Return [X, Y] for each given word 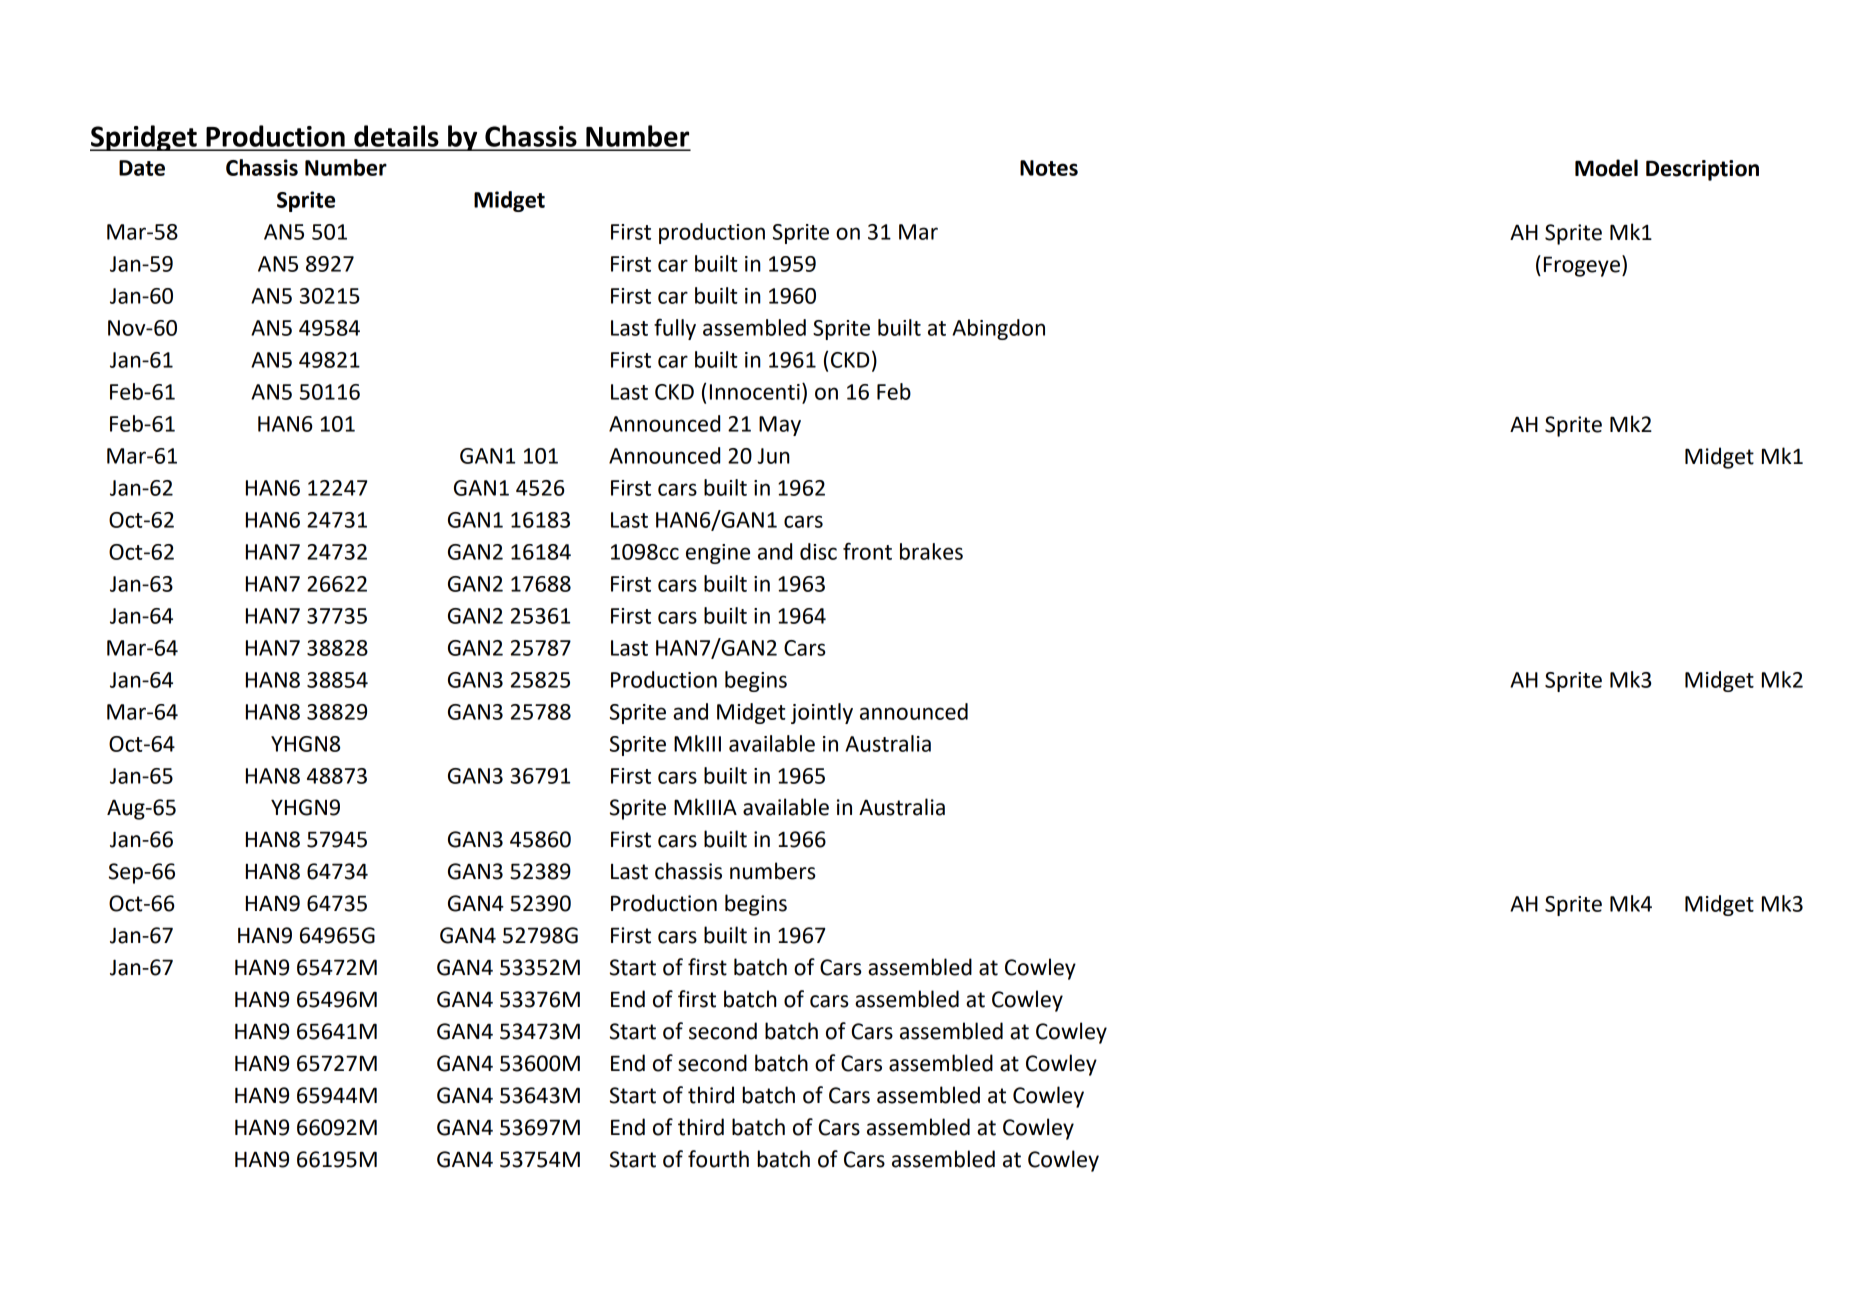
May [780, 426]
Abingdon [998, 329]
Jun [773, 456]
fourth [718, 1159]
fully [675, 329]
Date [142, 168]
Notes [1049, 168]
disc [818, 551]
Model [1606, 168]
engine [718, 554]
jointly [822, 713]
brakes [931, 551]
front [867, 551]
